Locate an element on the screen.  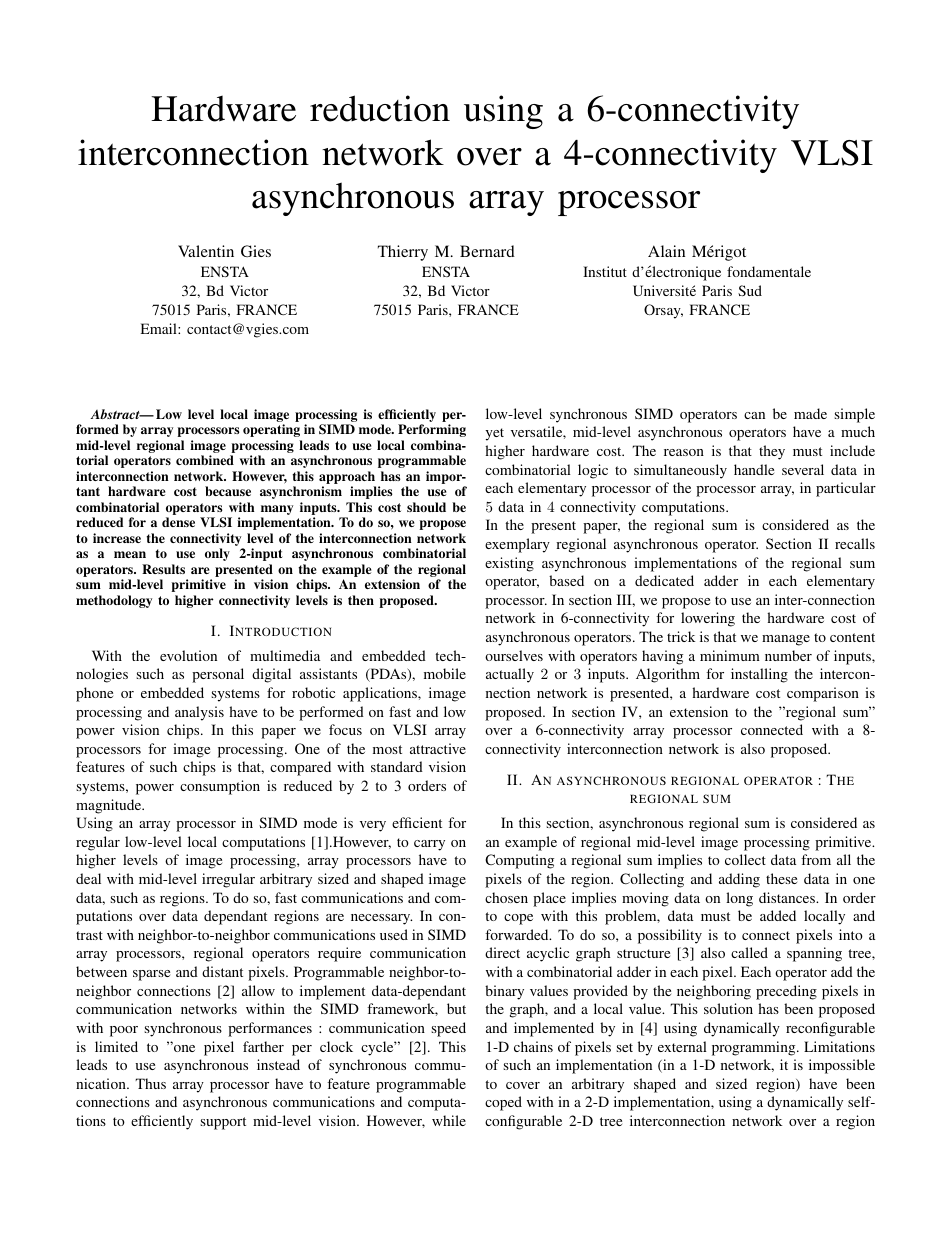
reduction is located at coordinates (380, 108).
